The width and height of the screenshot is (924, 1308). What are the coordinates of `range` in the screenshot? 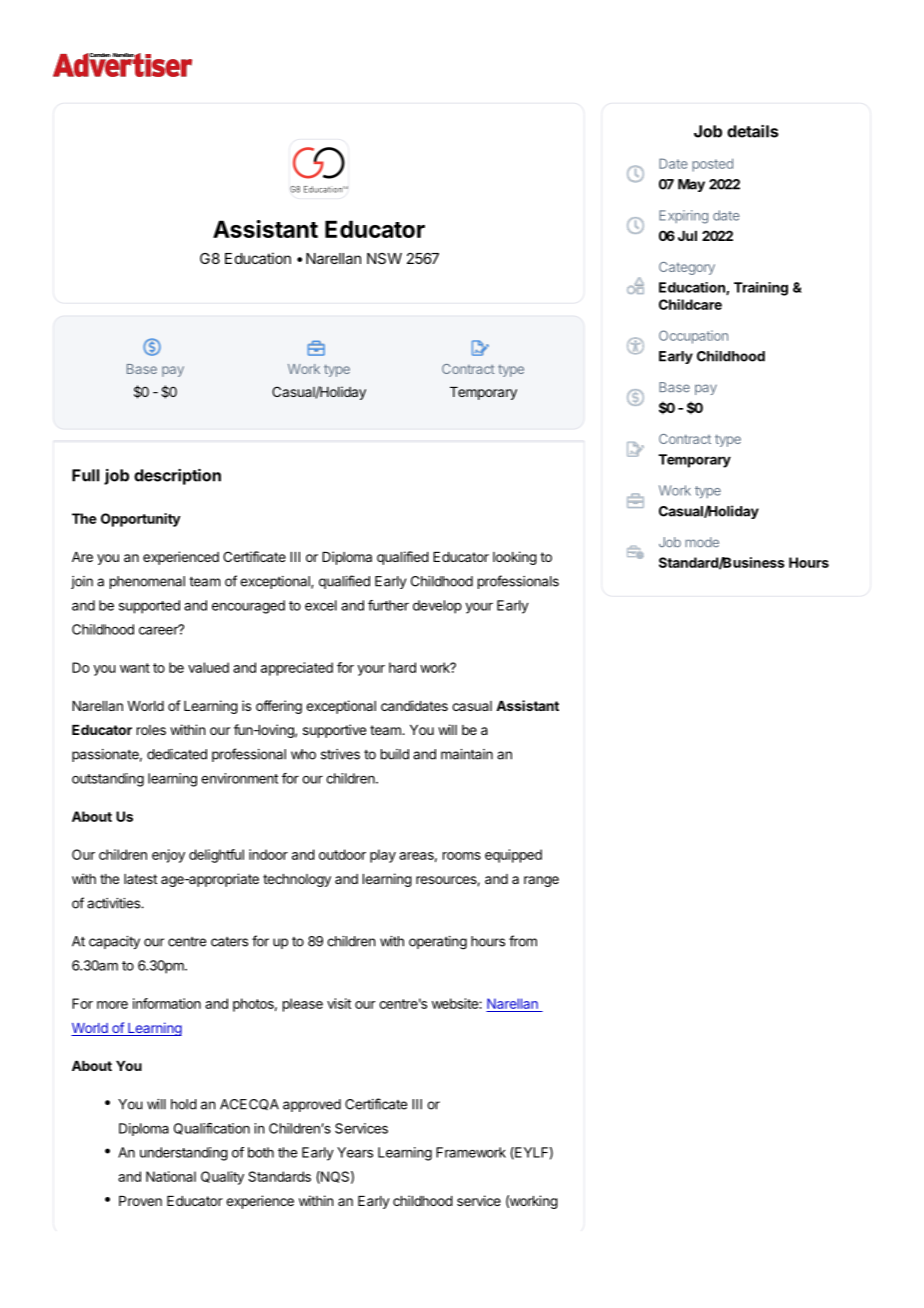 It's located at (541, 881).
